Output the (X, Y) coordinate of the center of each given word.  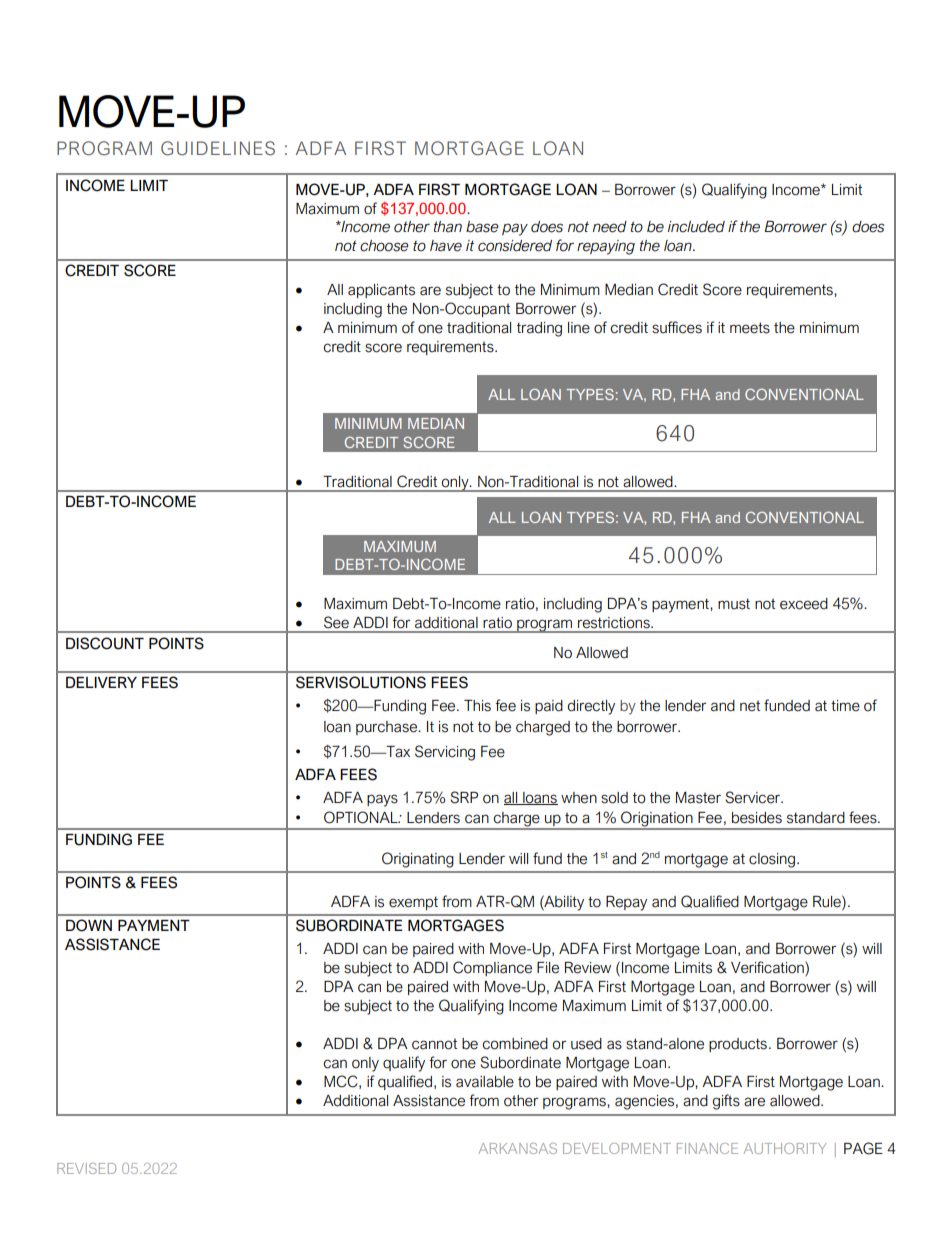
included (696, 227)
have (446, 246)
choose (384, 246)
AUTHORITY (785, 1148)
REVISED (86, 1168)
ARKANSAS (518, 1148)
